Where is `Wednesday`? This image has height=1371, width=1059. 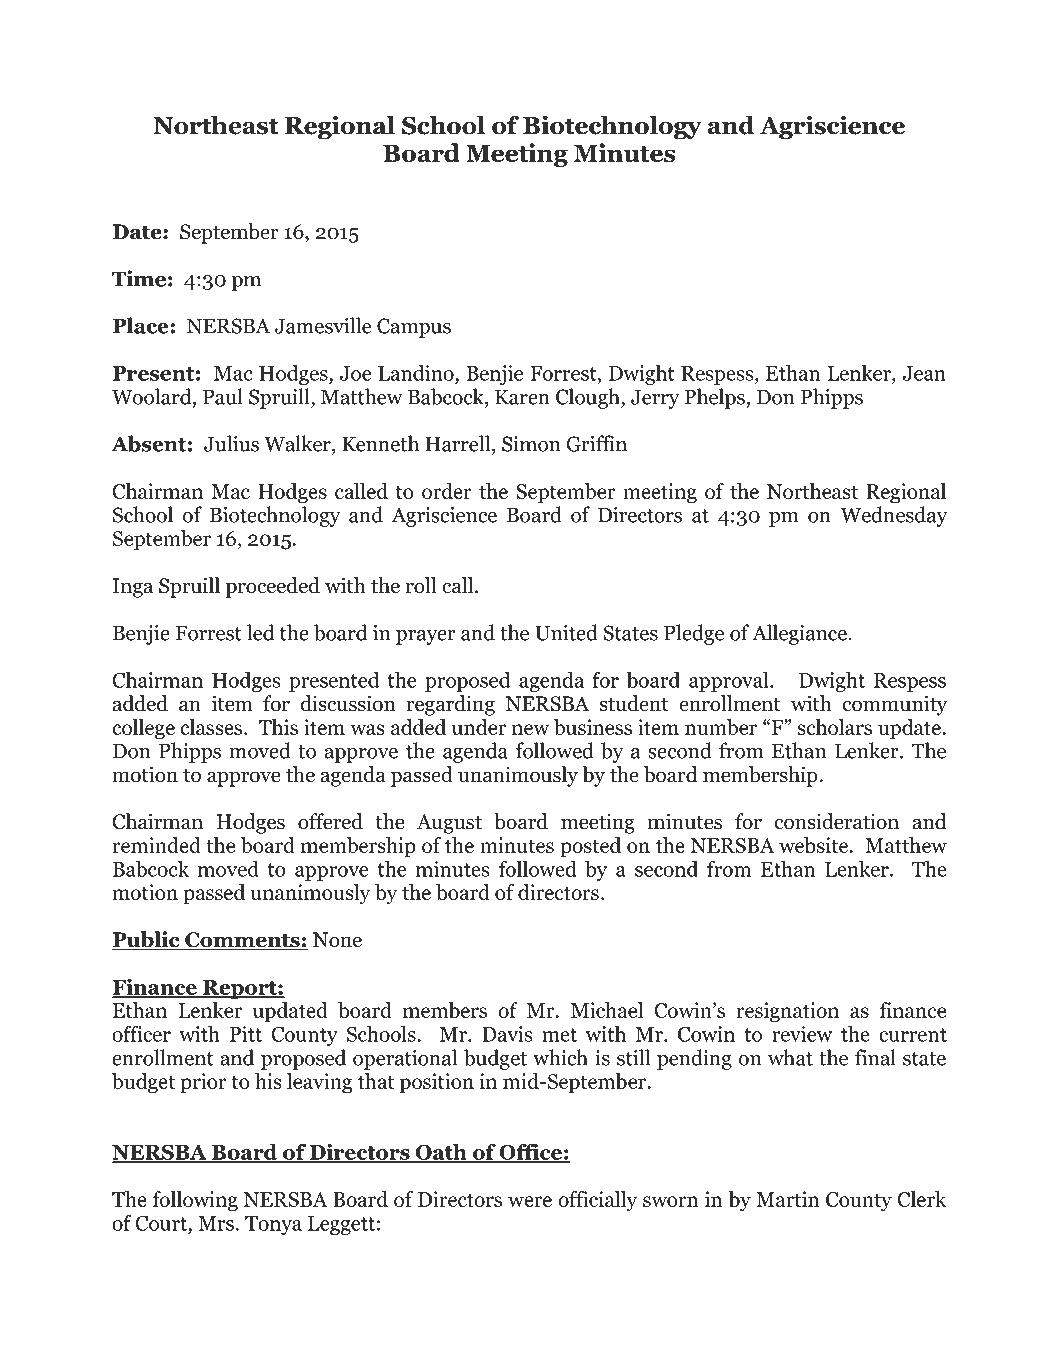
Wednesday is located at coordinates (894, 516).
